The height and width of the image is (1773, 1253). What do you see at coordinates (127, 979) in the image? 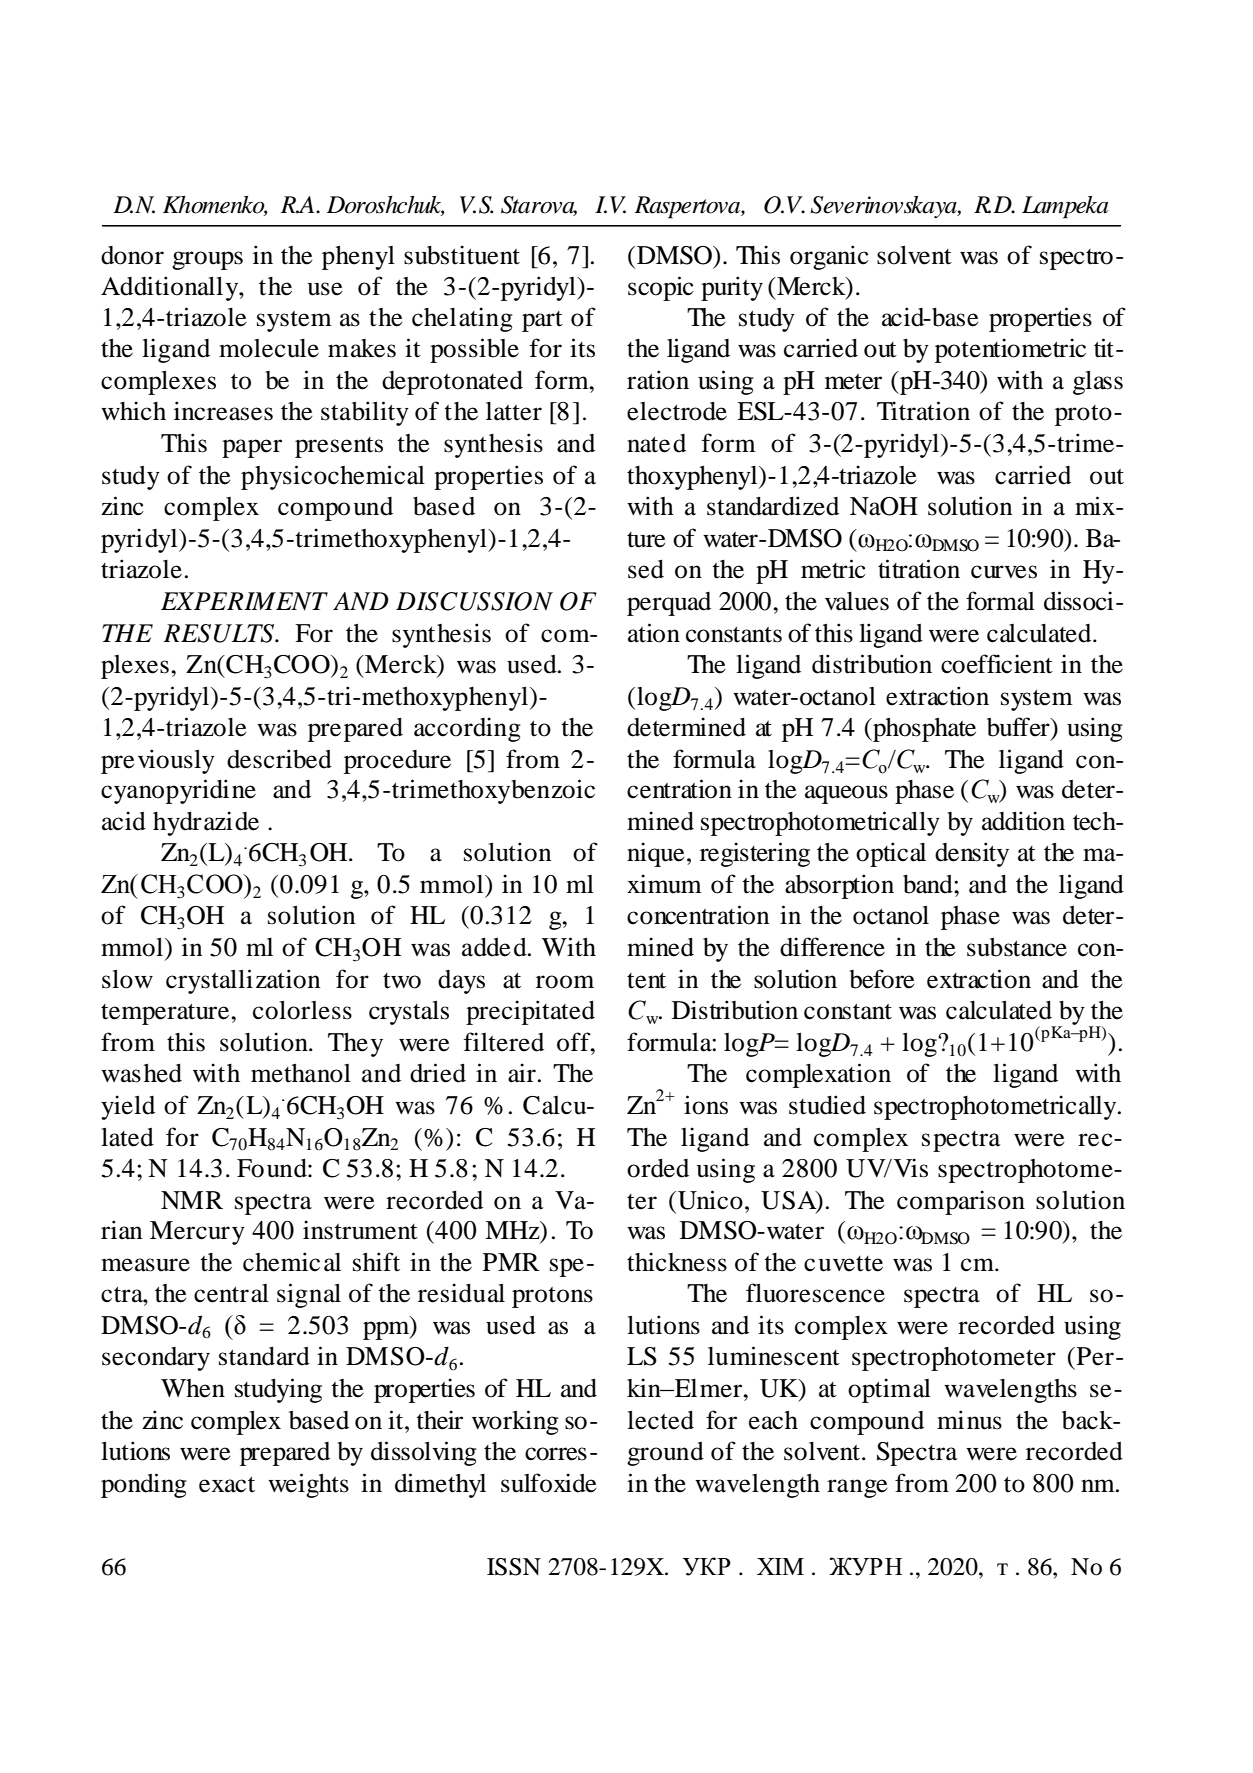
I see `slow` at bounding box center [127, 979].
